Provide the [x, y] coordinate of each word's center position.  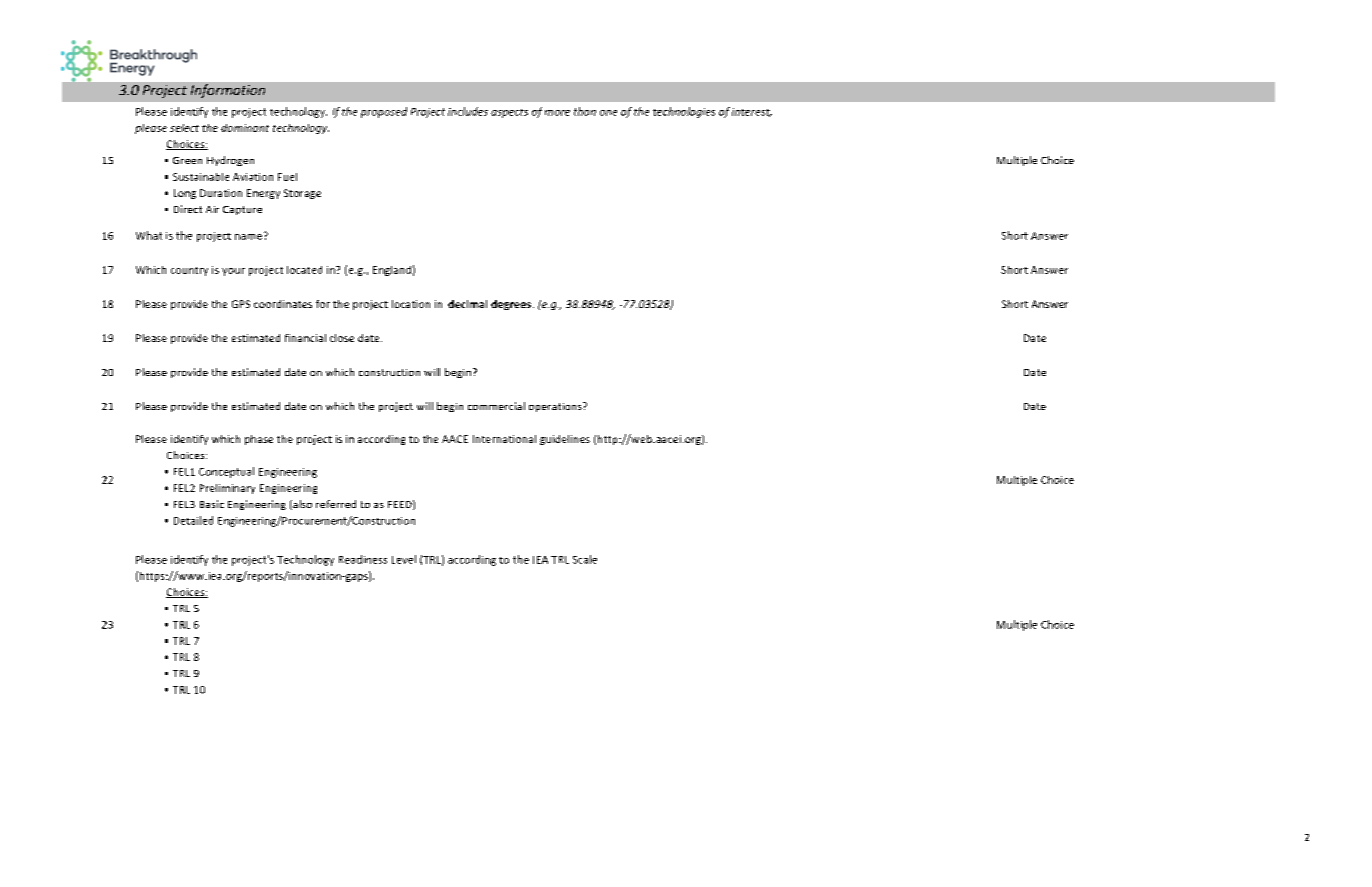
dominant [245, 128]
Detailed [193, 520]
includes [468, 111]
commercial [496, 406]
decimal [467, 304]
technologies [684, 112]
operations [556, 407]
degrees [512, 305]
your [233, 272]
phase [259, 440]
